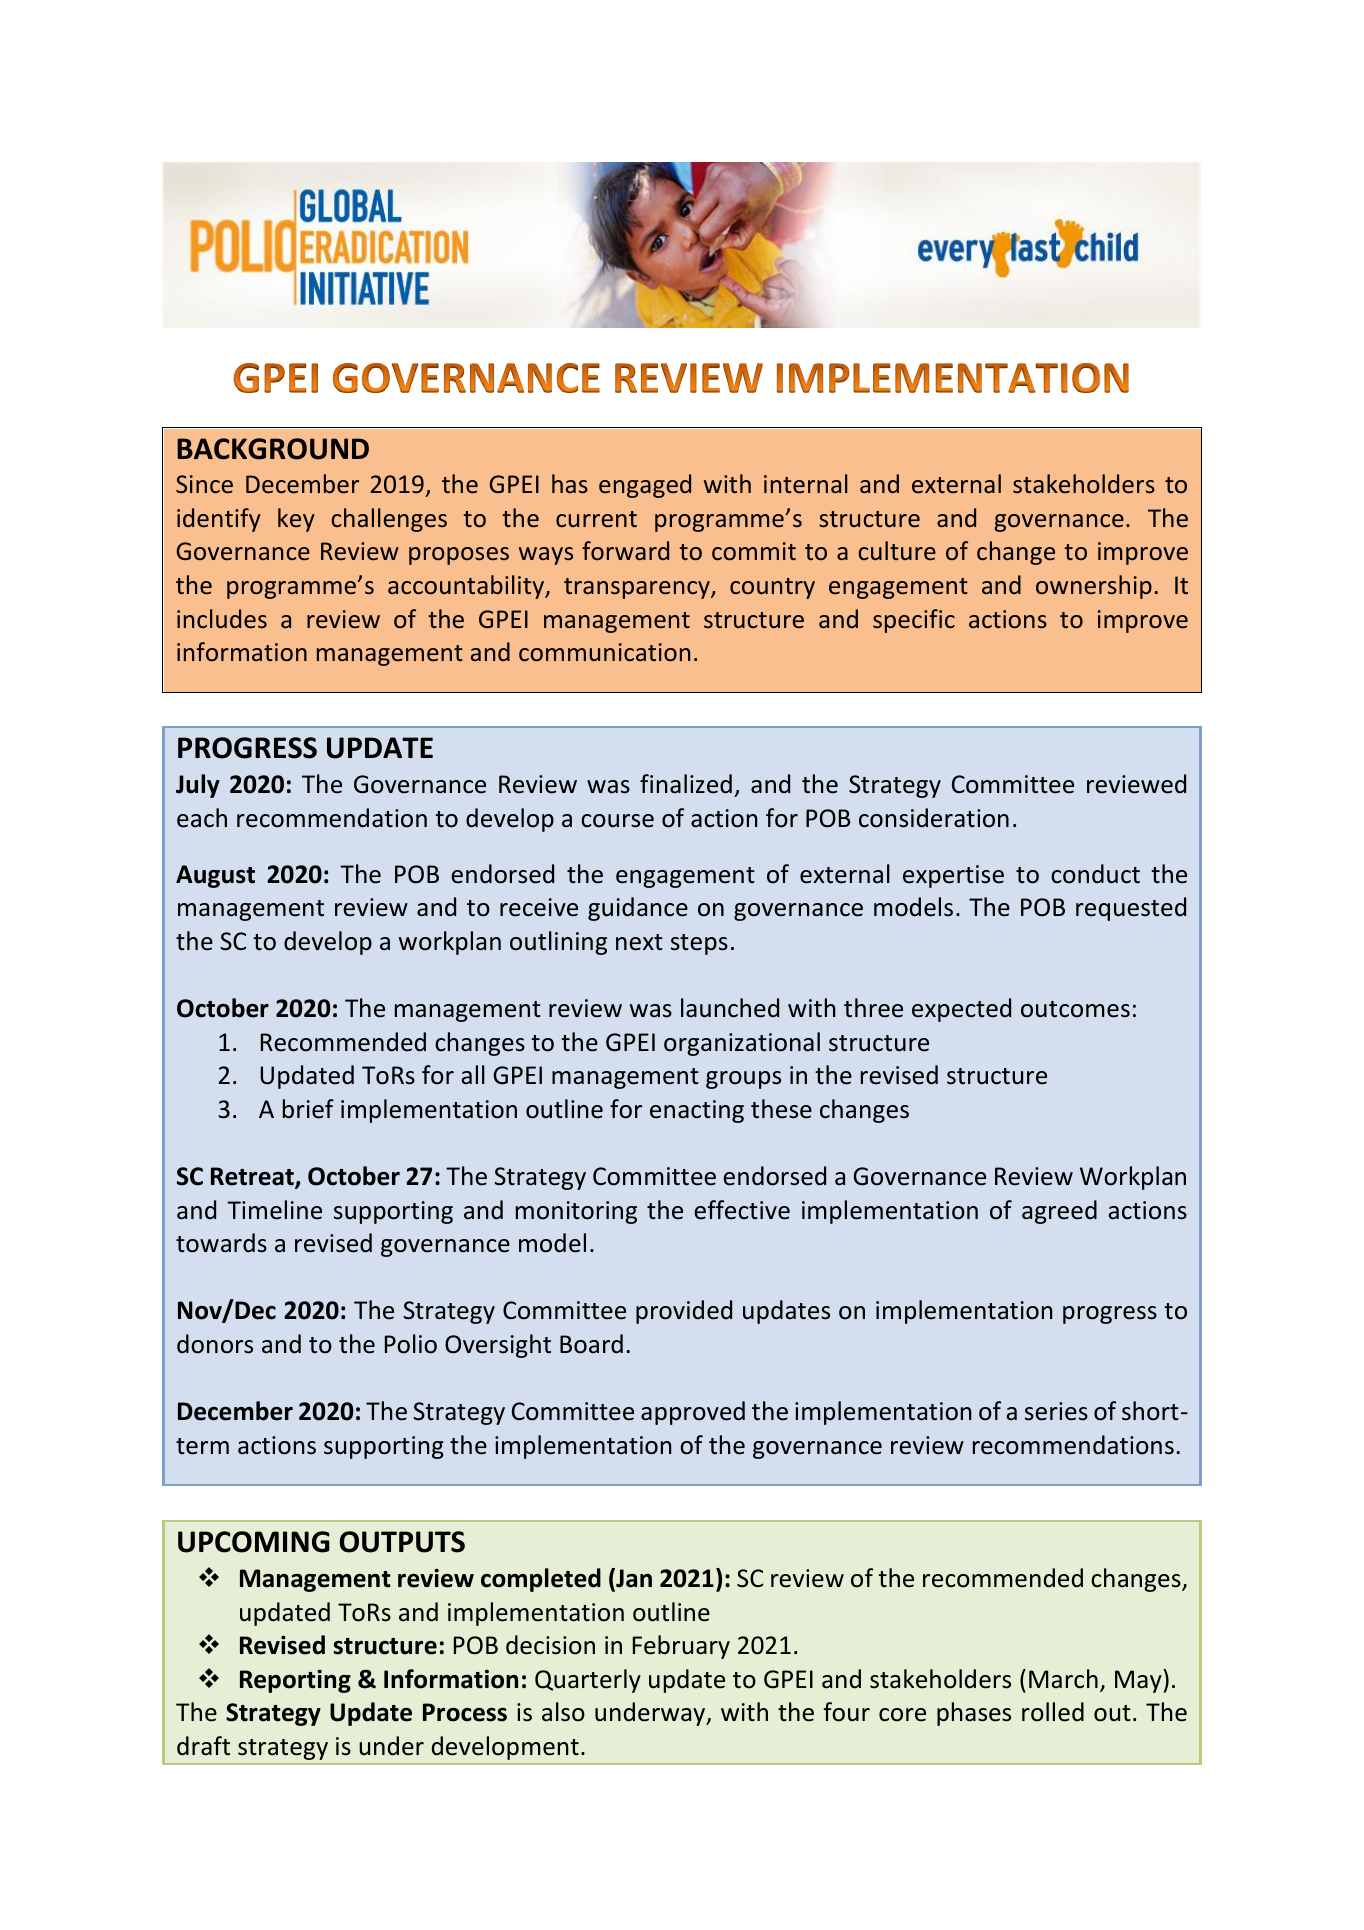 The width and height of the document is (1364, 1930). I want to click on rolled, so click(1053, 1712).
